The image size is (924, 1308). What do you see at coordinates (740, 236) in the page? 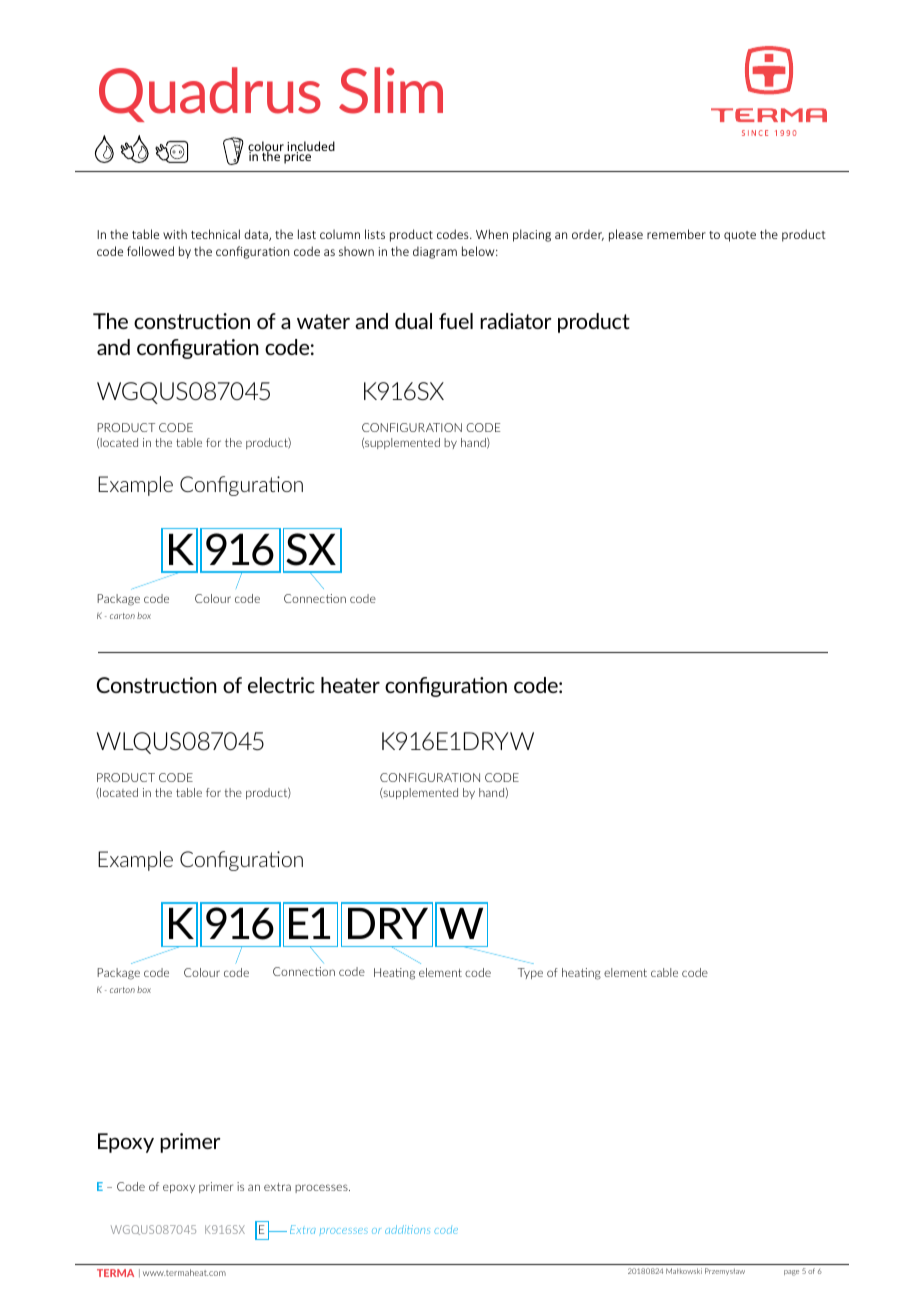
I see `quote` at bounding box center [740, 236].
